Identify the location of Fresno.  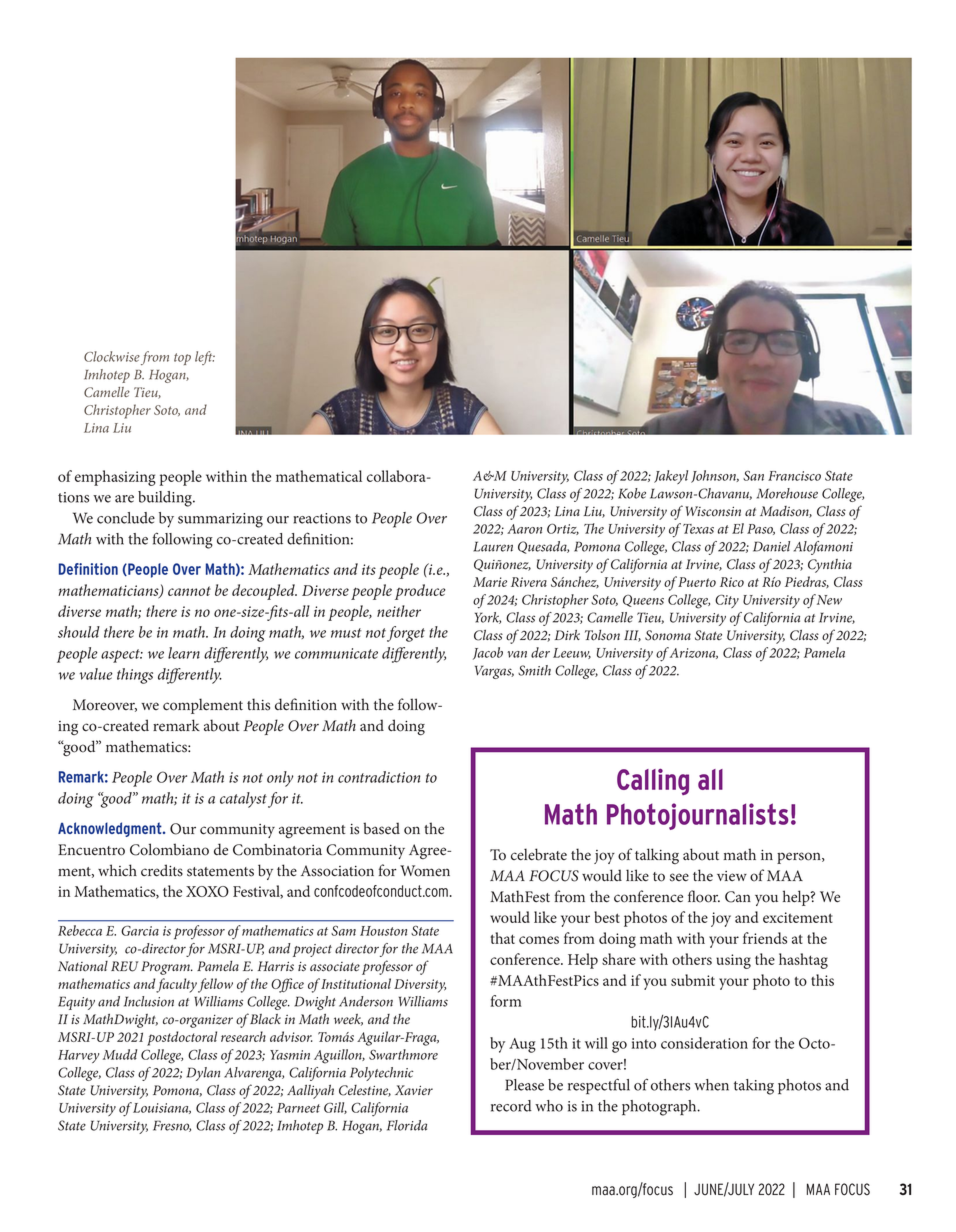
(172, 1126).
